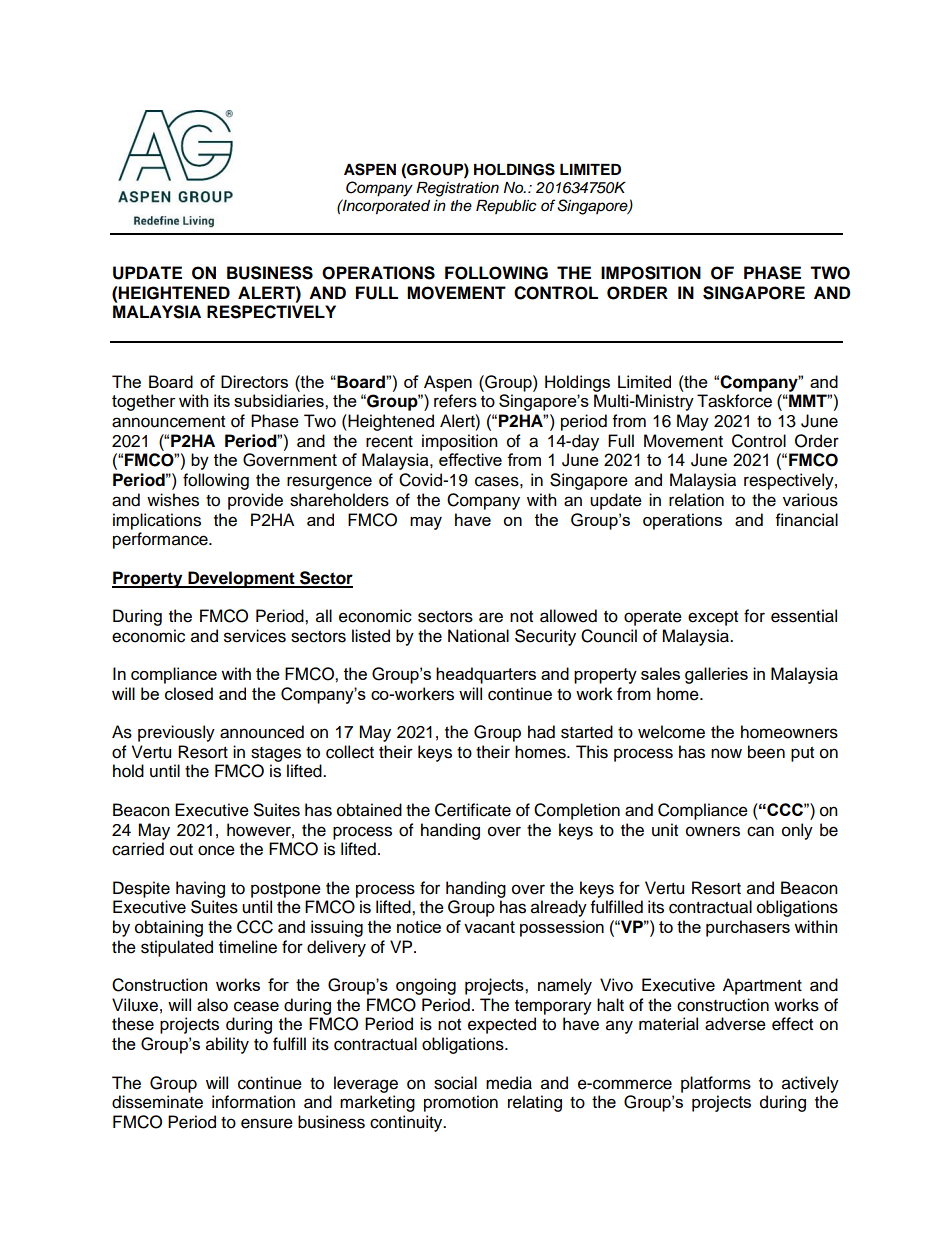 The width and height of the document is (952, 1233). Describe the element at coordinates (473, 810) in the document. I see `Certificate` at that location.
